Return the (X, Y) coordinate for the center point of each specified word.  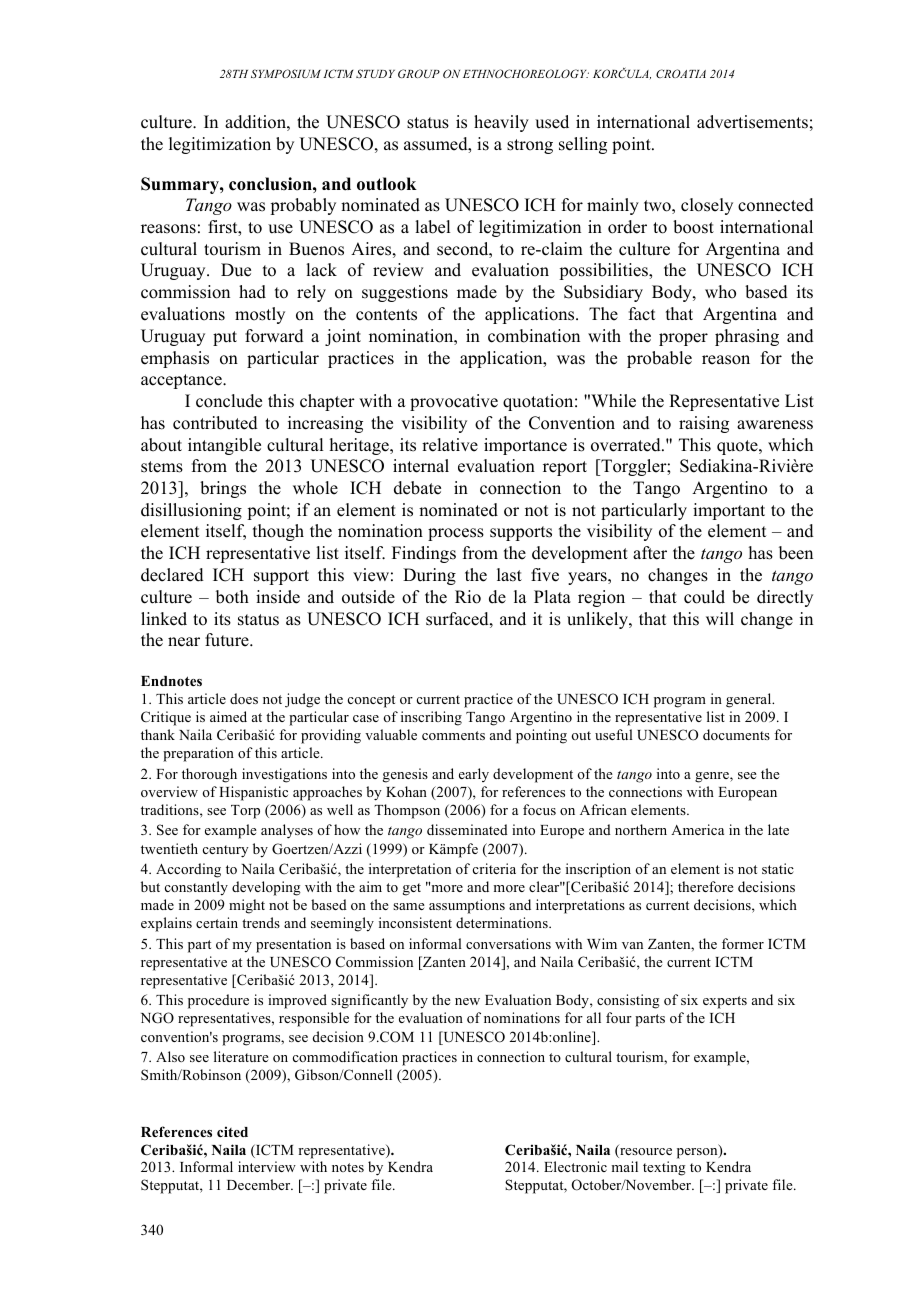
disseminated (467, 829)
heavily (501, 123)
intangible (224, 446)
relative (450, 445)
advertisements (752, 122)
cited (232, 1131)
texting (664, 1168)
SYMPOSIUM (286, 73)
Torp (245, 812)
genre (713, 777)
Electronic (575, 1166)
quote (738, 447)
